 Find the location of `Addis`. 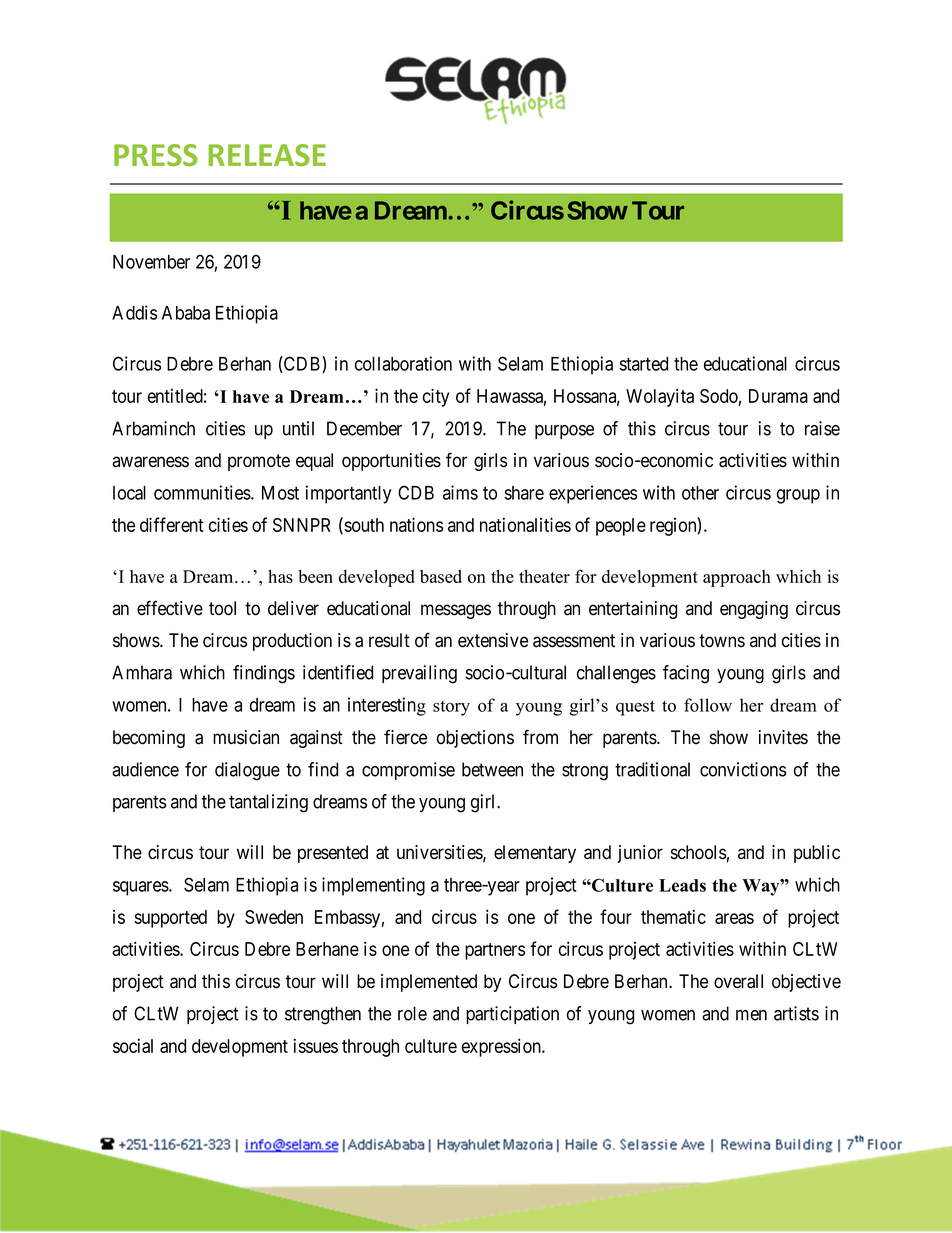

Addis is located at coordinates (134, 312).
